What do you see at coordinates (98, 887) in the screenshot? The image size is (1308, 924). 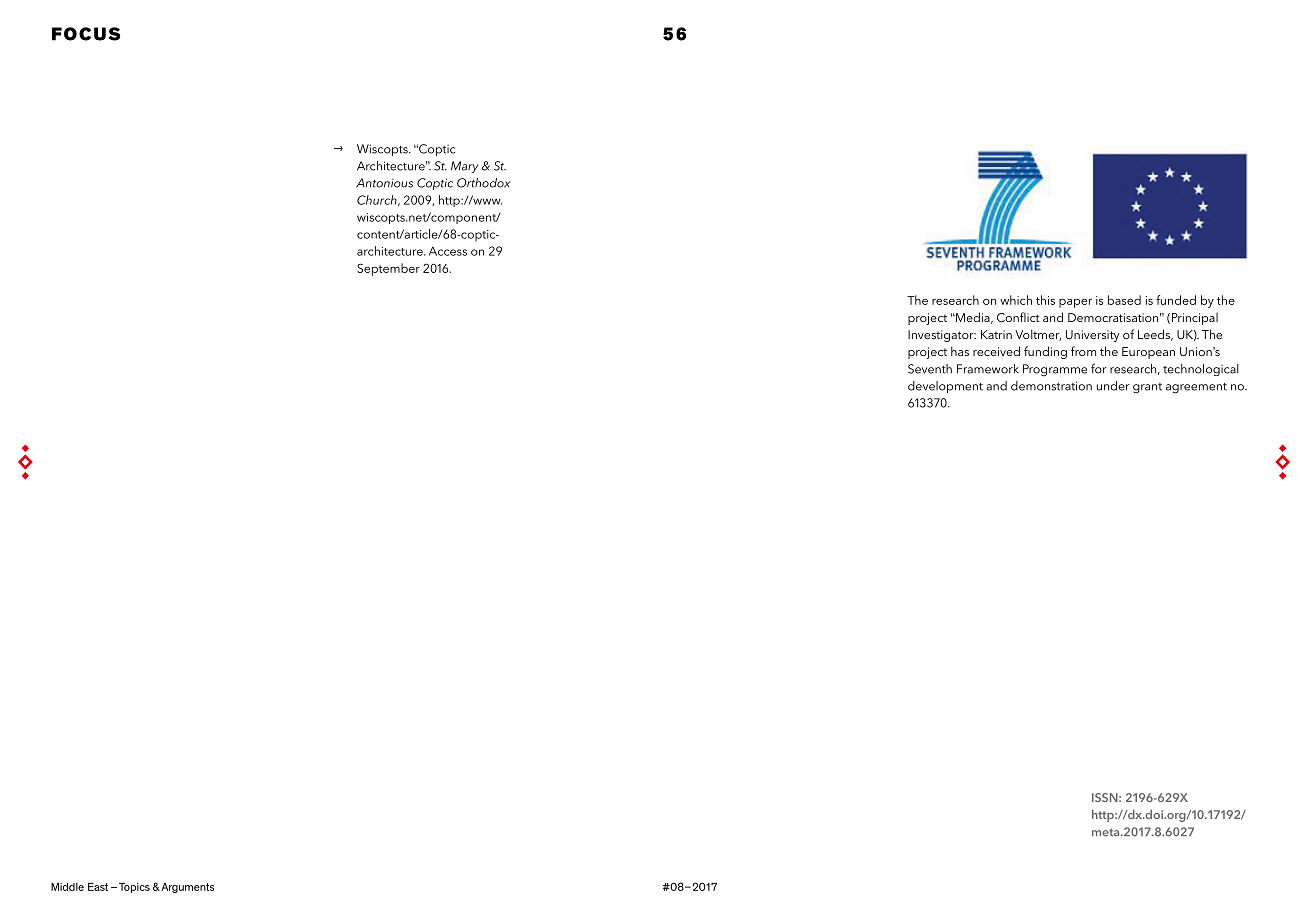 I see `East` at bounding box center [98, 887].
